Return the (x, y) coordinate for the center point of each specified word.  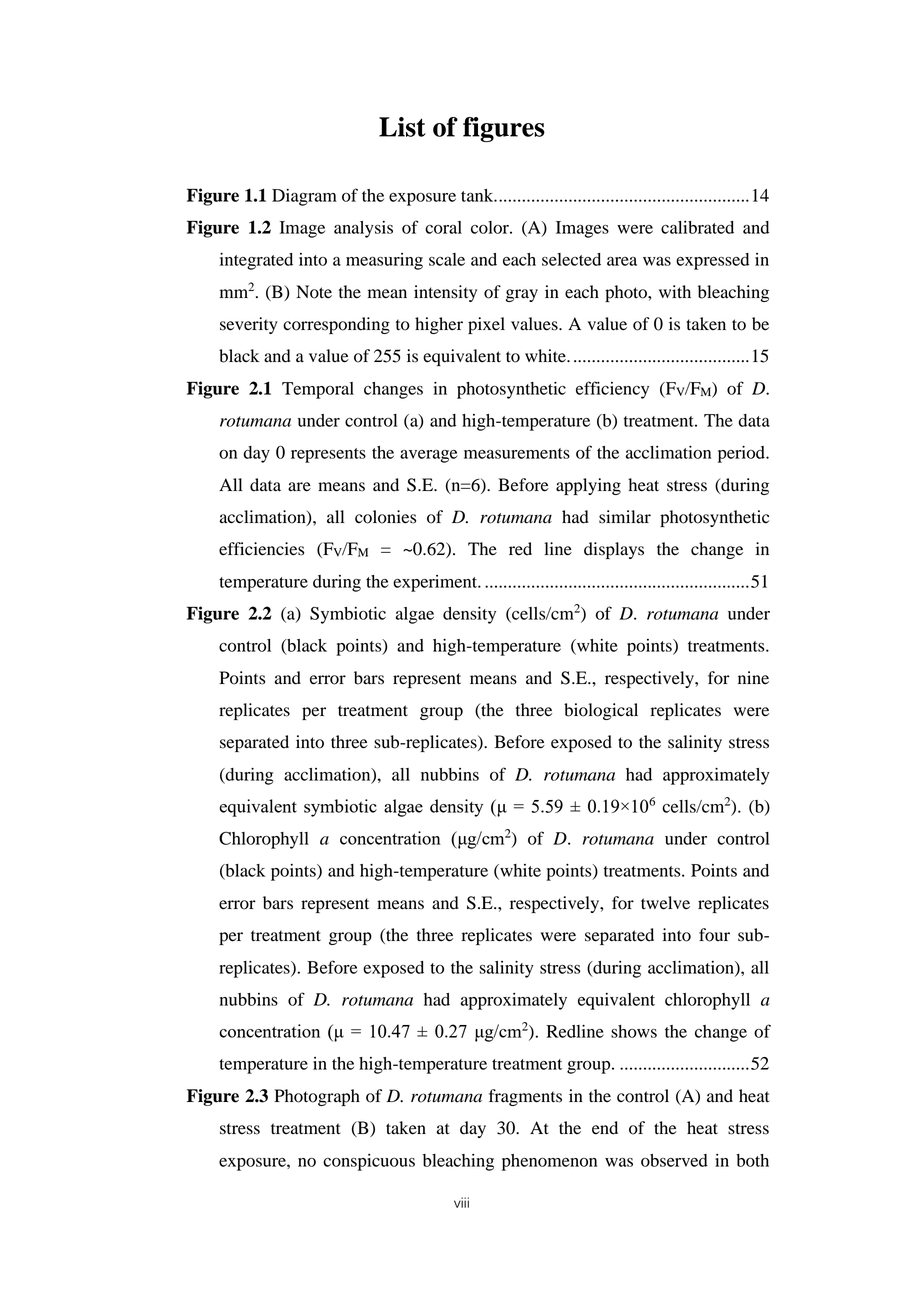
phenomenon (549, 1162)
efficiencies (261, 549)
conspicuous (369, 1162)
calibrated (697, 227)
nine (753, 678)
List (402, 127)
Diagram (304, 197)
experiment (436, 583)
